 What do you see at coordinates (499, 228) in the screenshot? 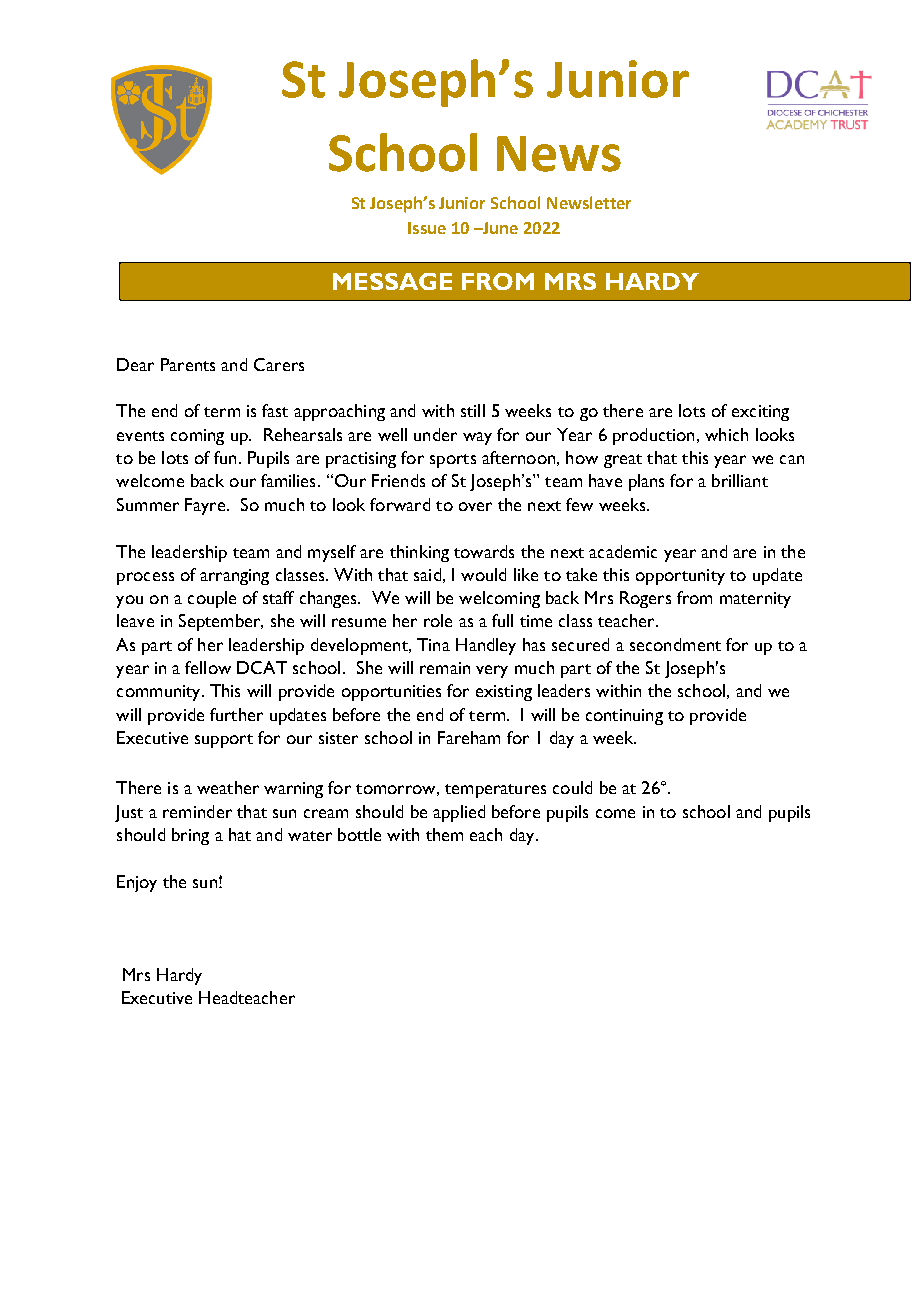
I see `June` at bounding box center [499, 228].
